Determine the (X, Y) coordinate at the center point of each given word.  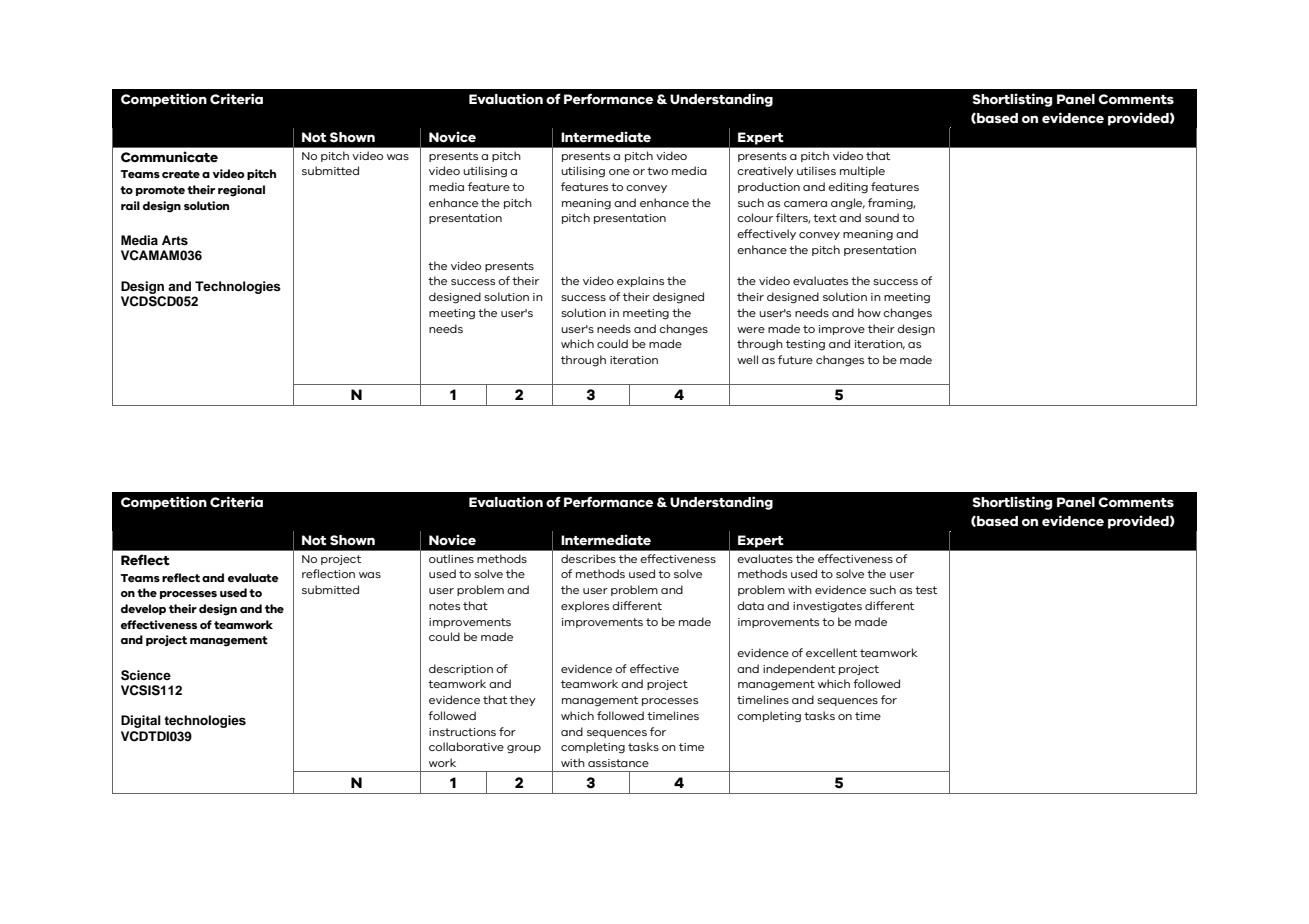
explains (640, 281)
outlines (451, 558)
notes (444, 606)
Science (146, 675)
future (795, 359)
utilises (816, 170)
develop (143, 609)
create (181, 174)
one (619, 172)
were (751, 330)
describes (588, 558)
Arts (175, 240)
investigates (827, 607)
